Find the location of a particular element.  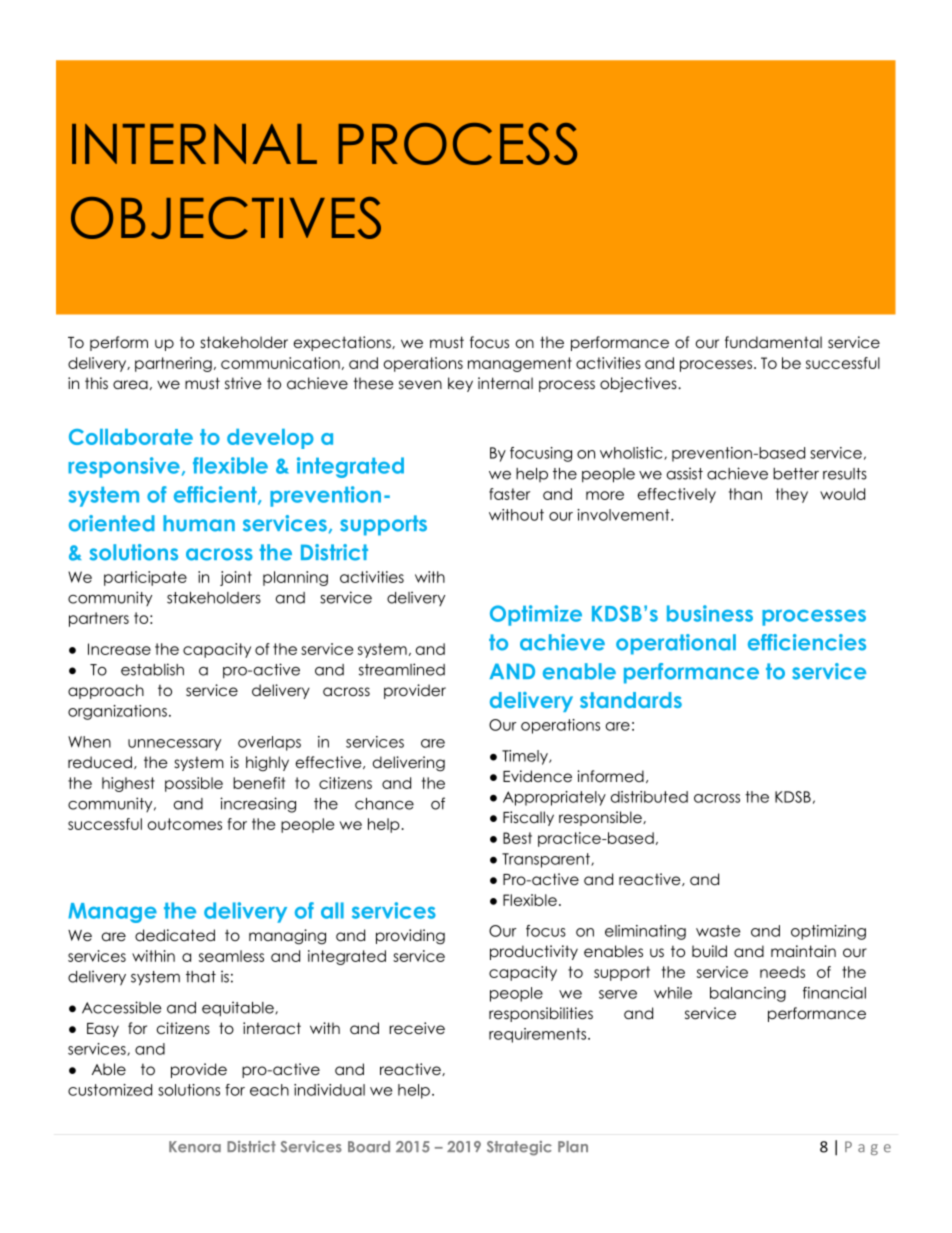

fundamental is located at coordinates (773, 342).
